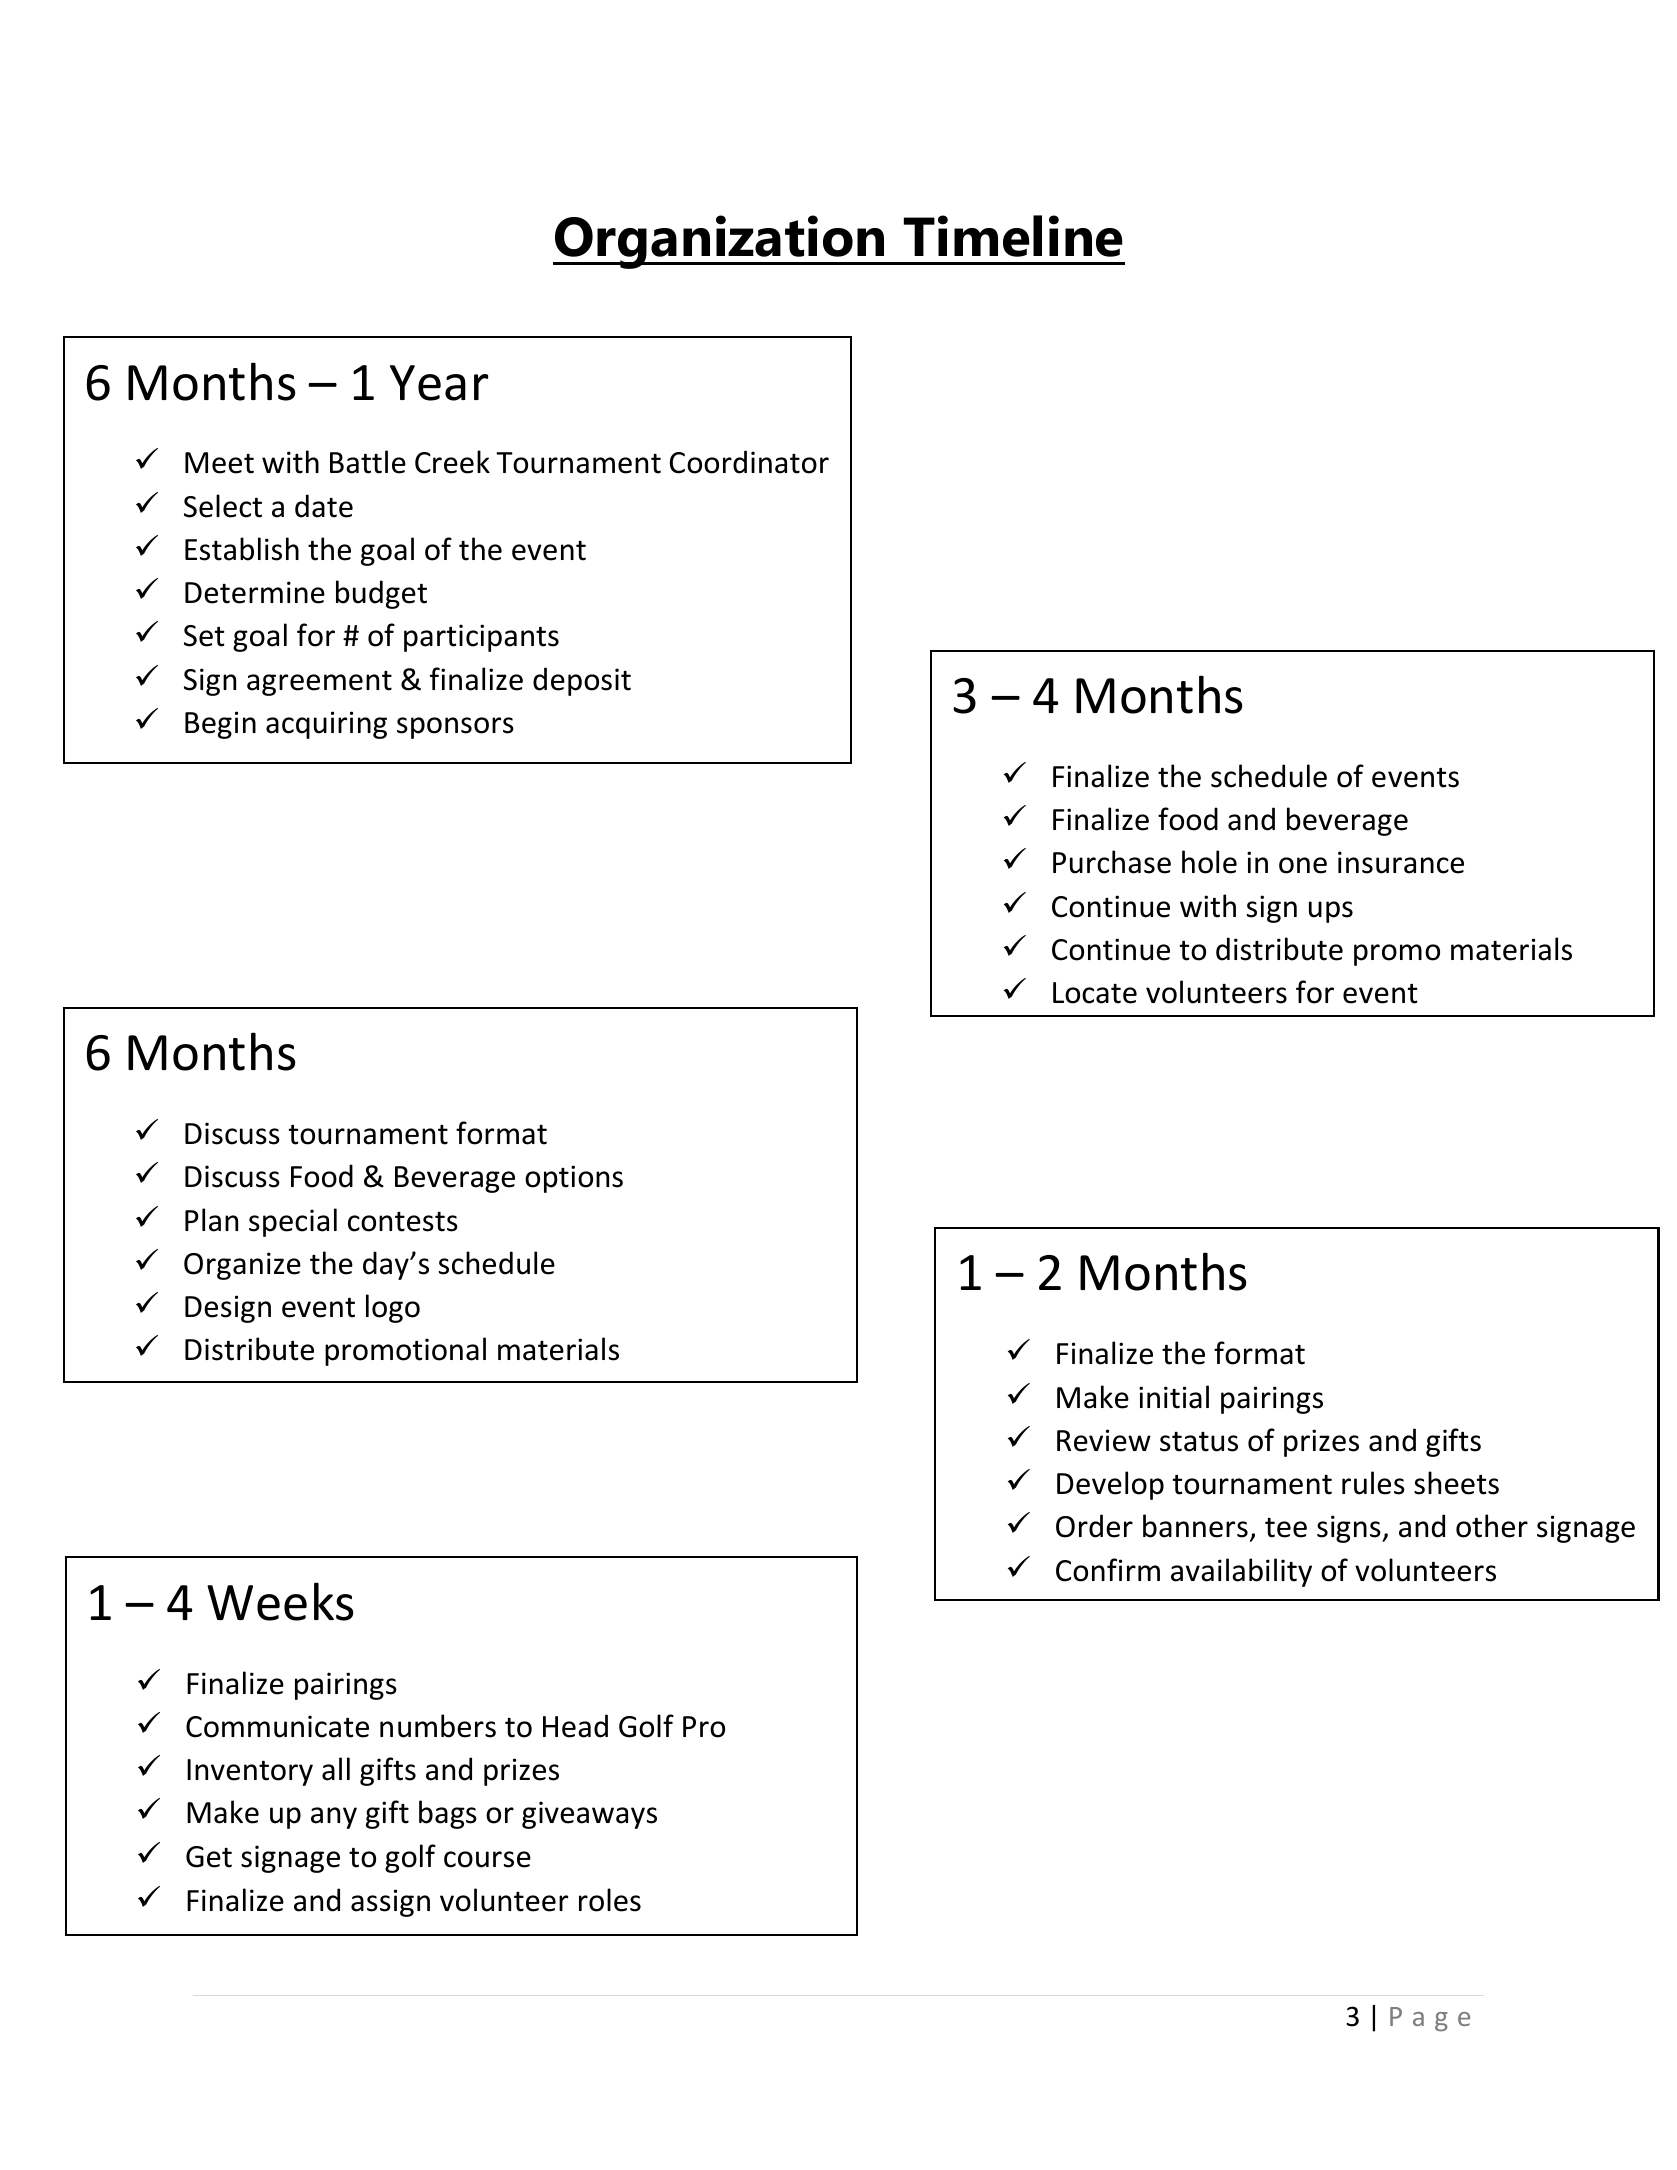 The image size is (1677, 2170). Describe the element at coordinates (720, 242) in the screenshot. I see `Organization` at that location.
